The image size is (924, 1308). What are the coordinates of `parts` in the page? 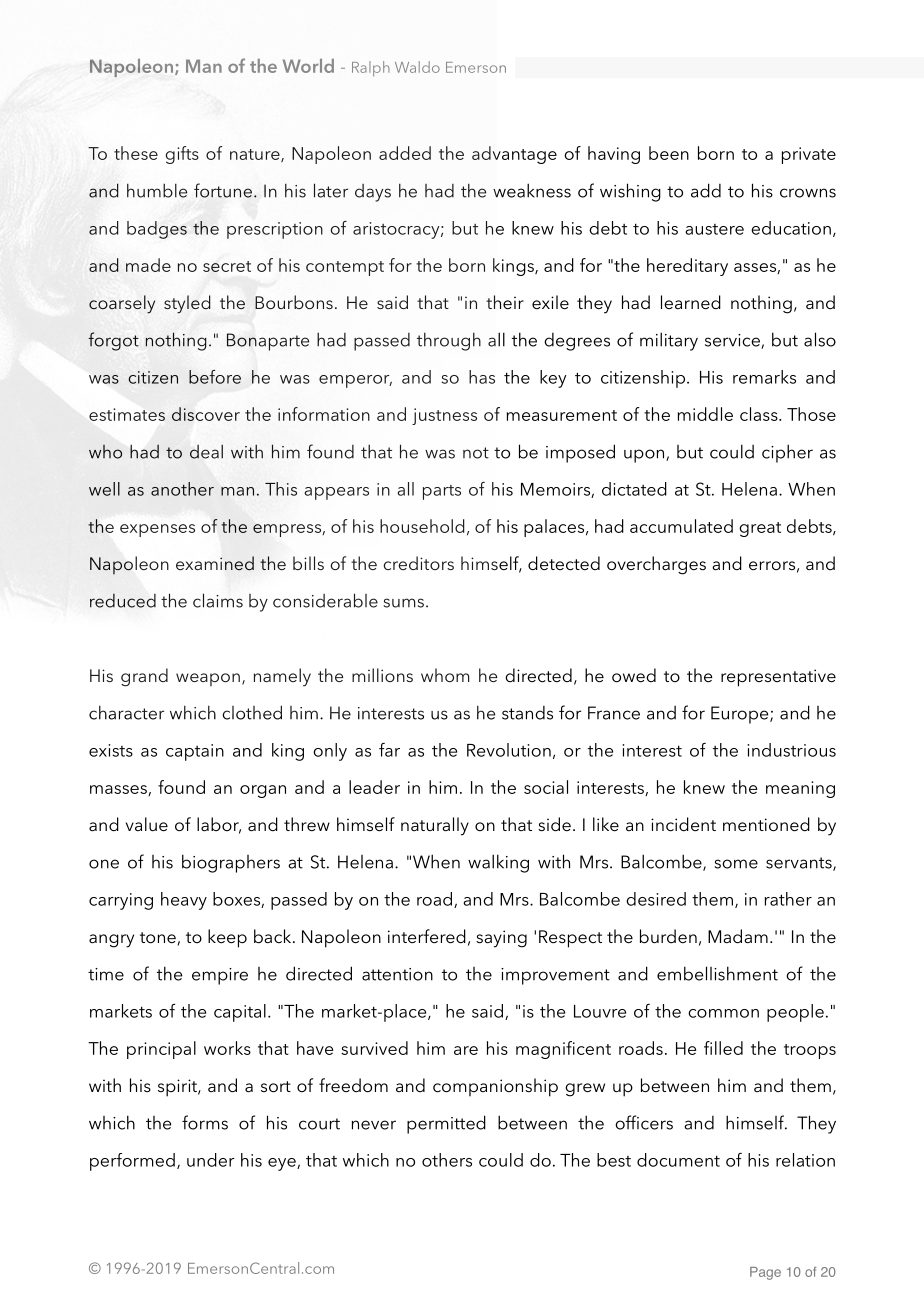 It's located at (442, 492).
